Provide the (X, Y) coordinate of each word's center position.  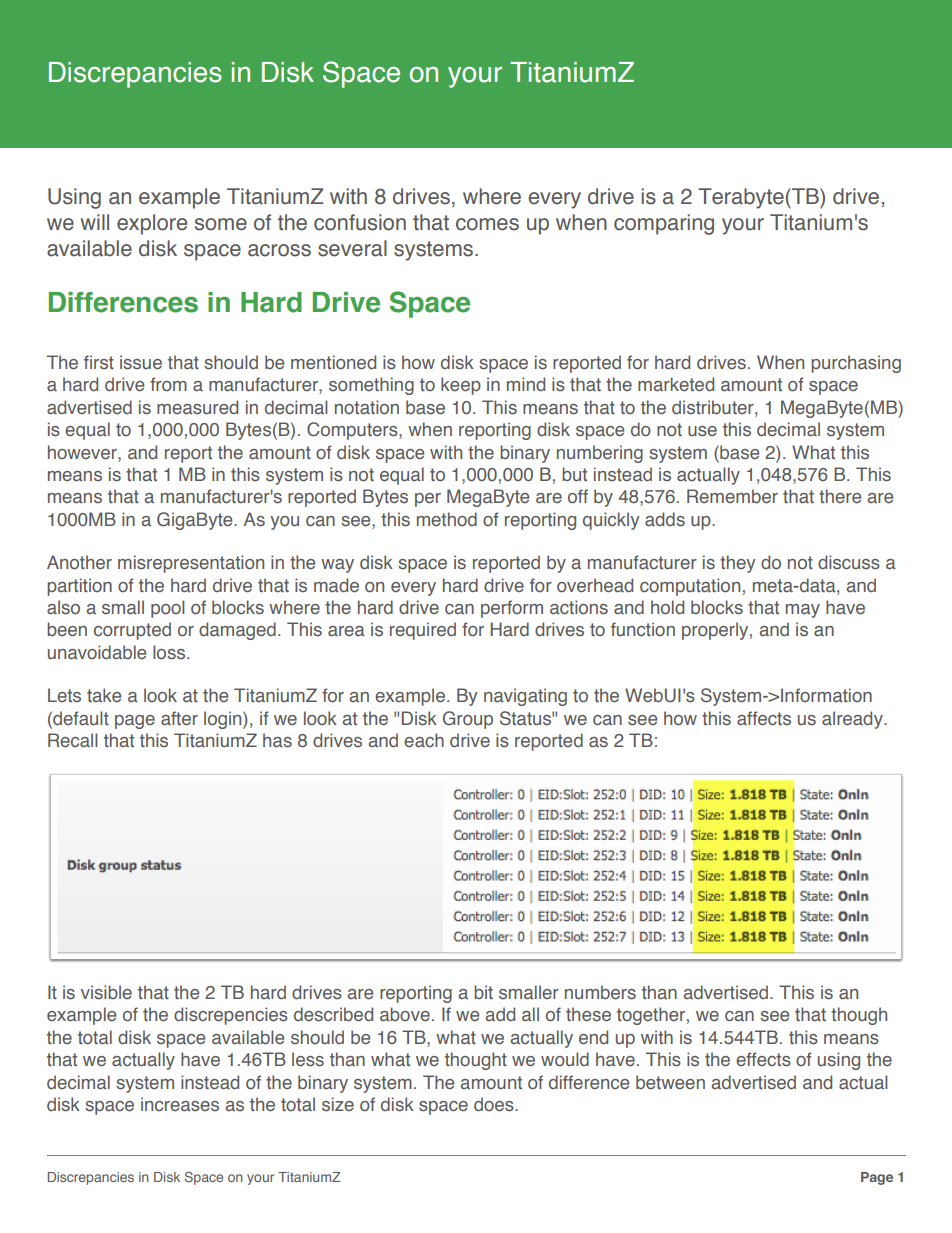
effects (763, 1059)
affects (764, 718)
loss (169, 652)
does (495, 1104)
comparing (664, 224)
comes (487, 224)
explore (152, 224)
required (423, 631)
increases (180, 1104)
